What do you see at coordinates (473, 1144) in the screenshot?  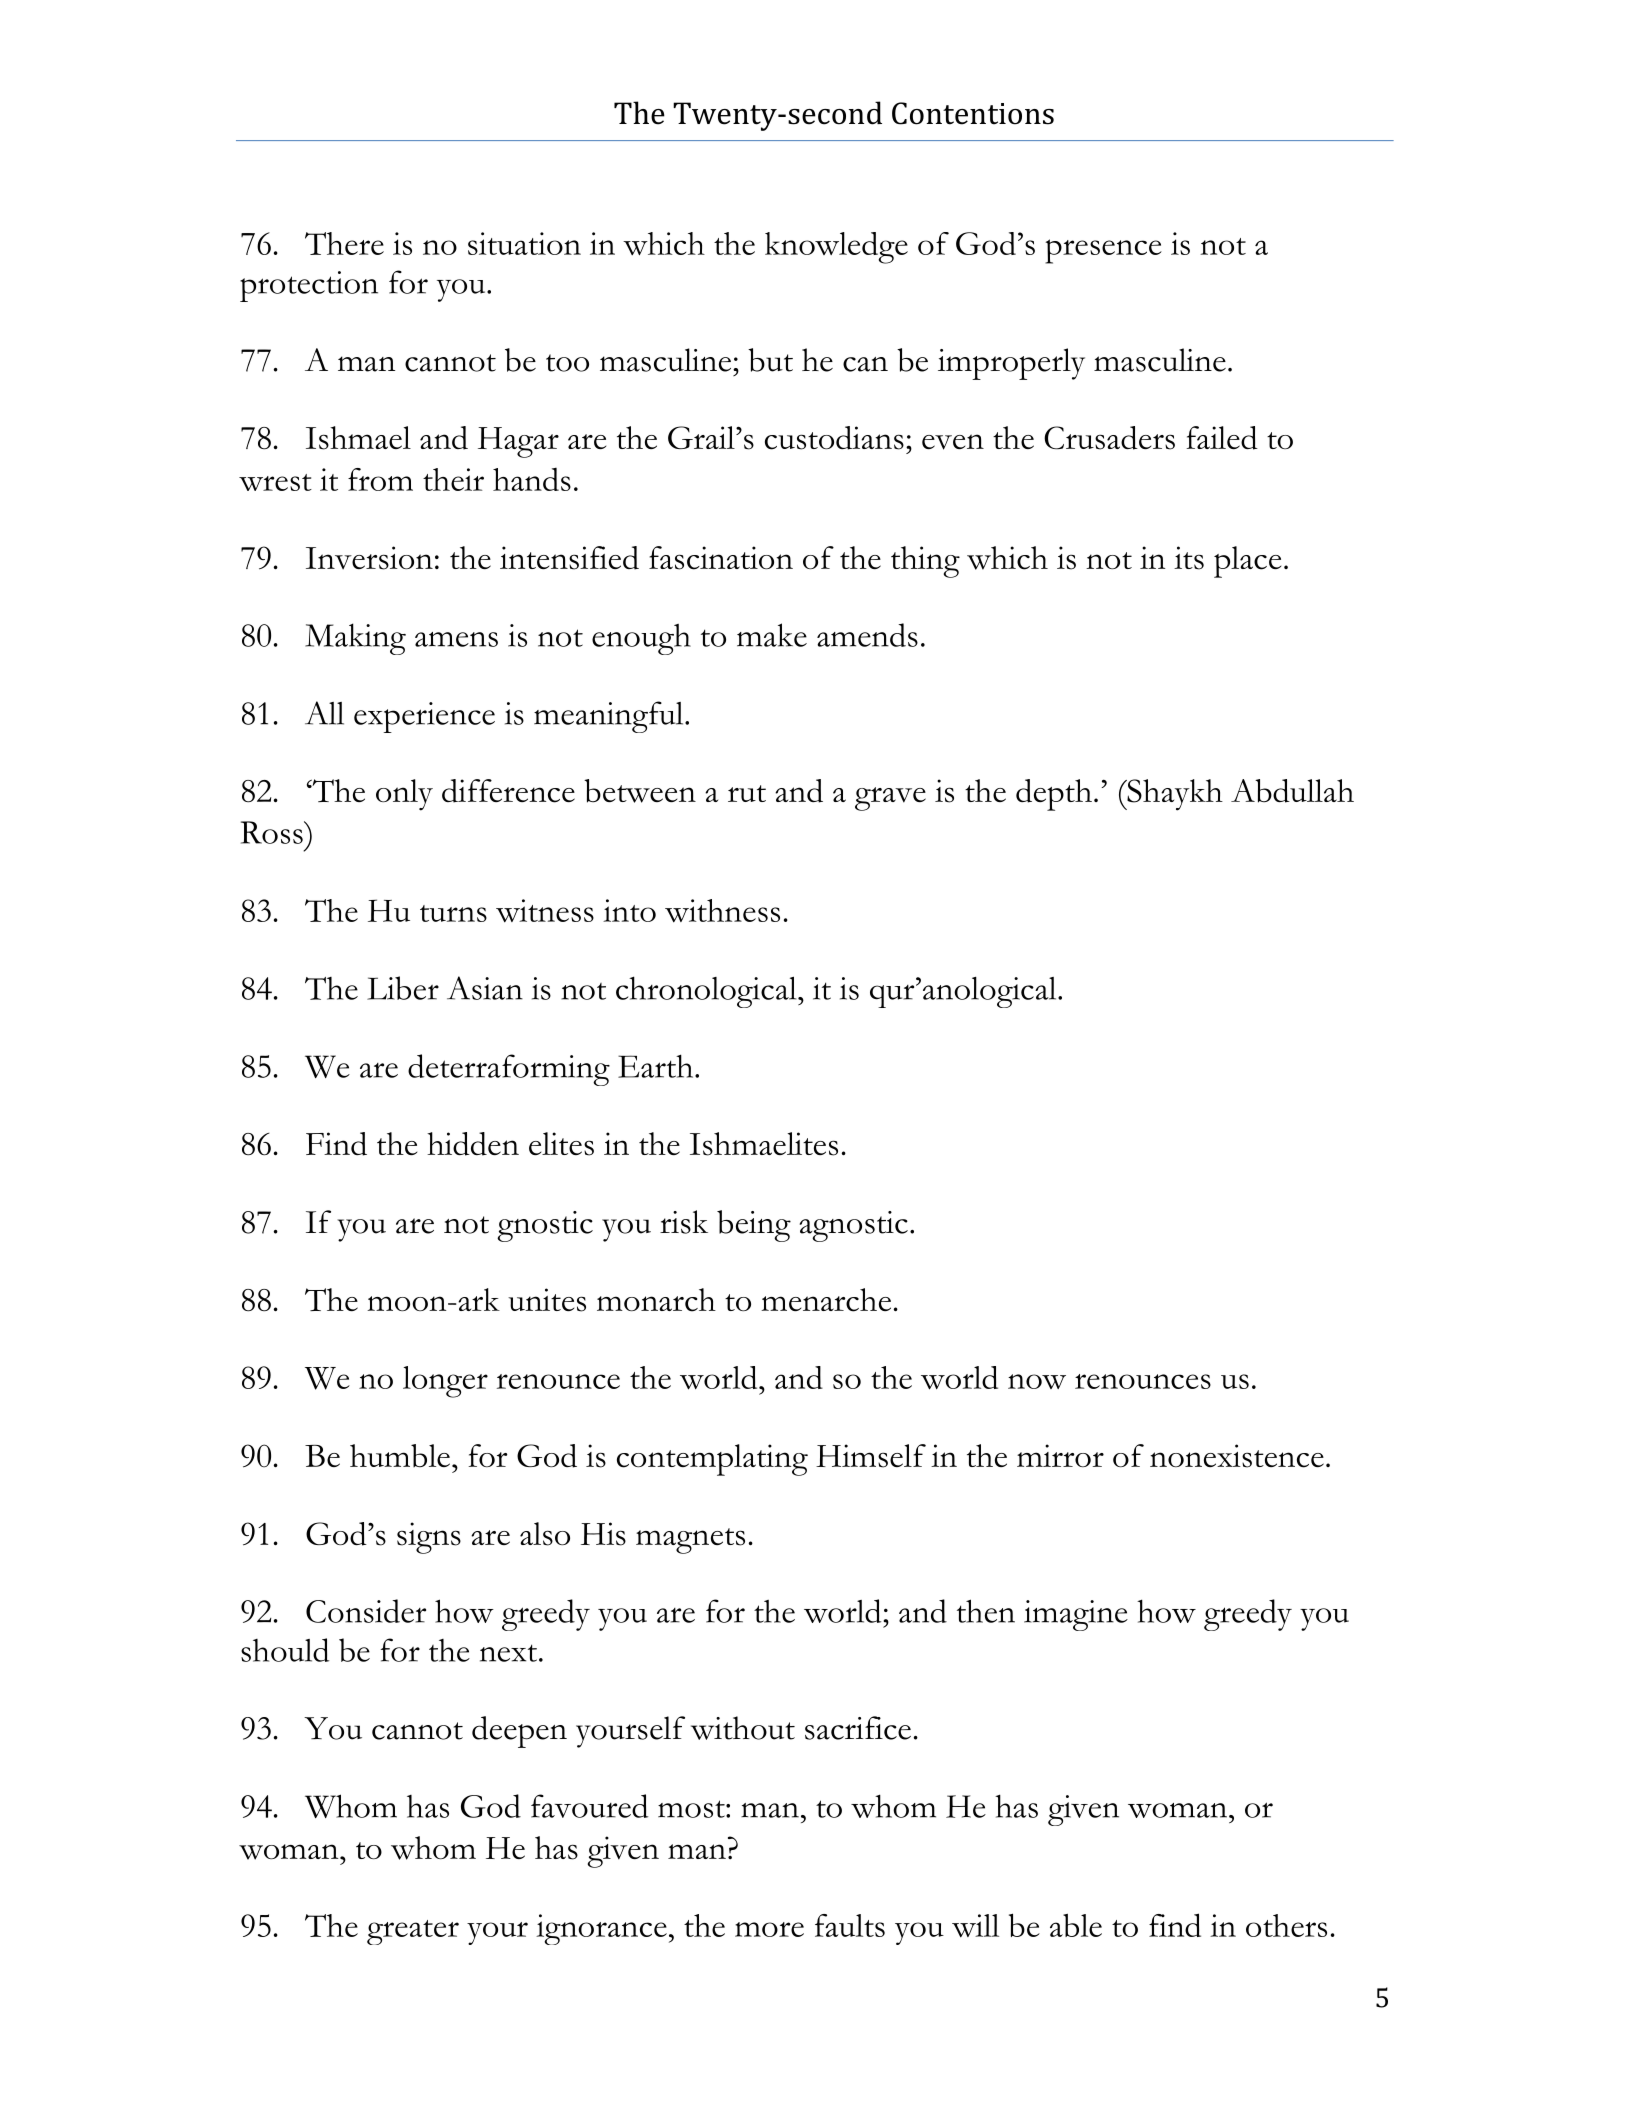 I see `hidden` at bounding box center [473, 1144].
